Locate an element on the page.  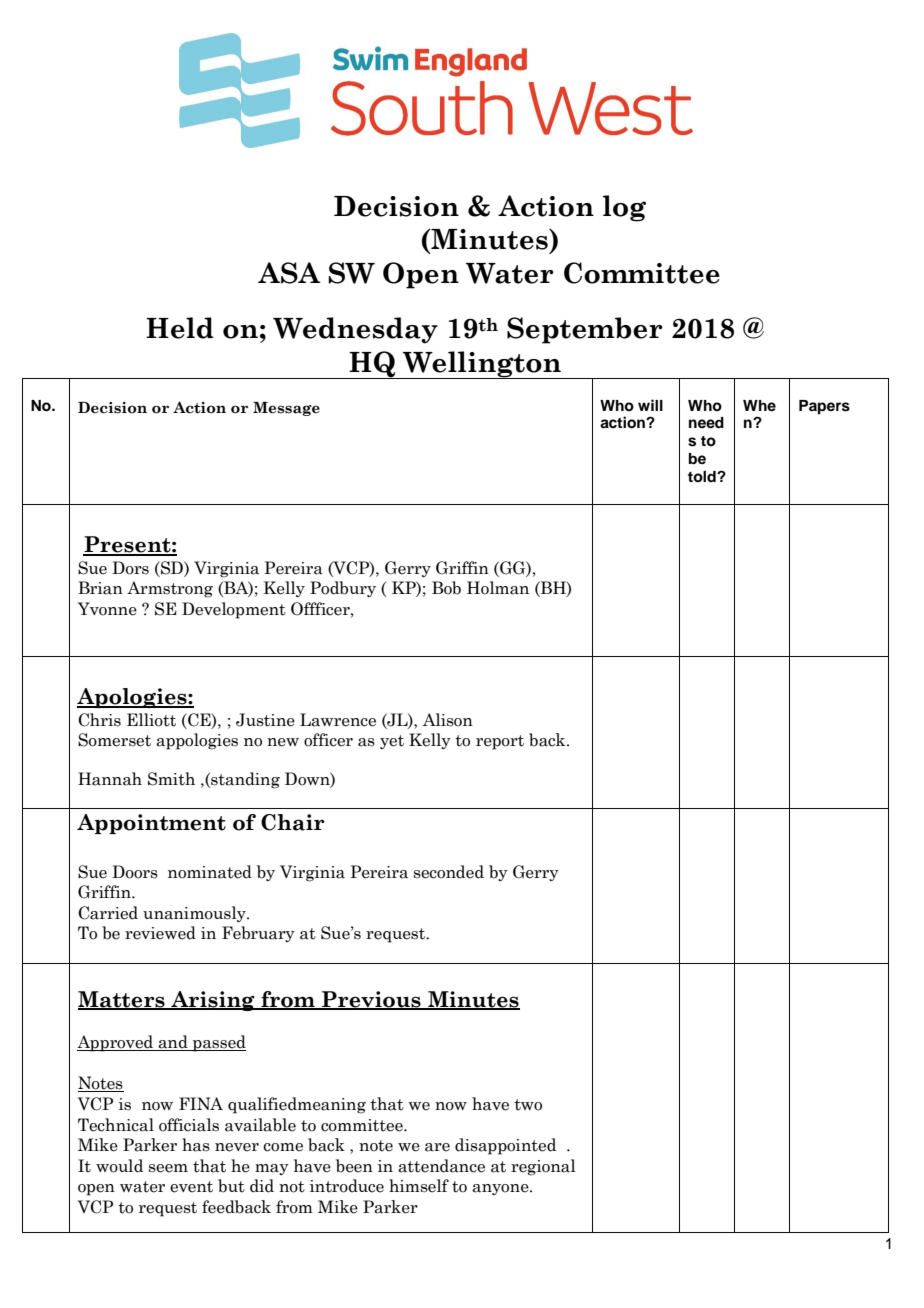
told is located at coordinates (703, 476).
